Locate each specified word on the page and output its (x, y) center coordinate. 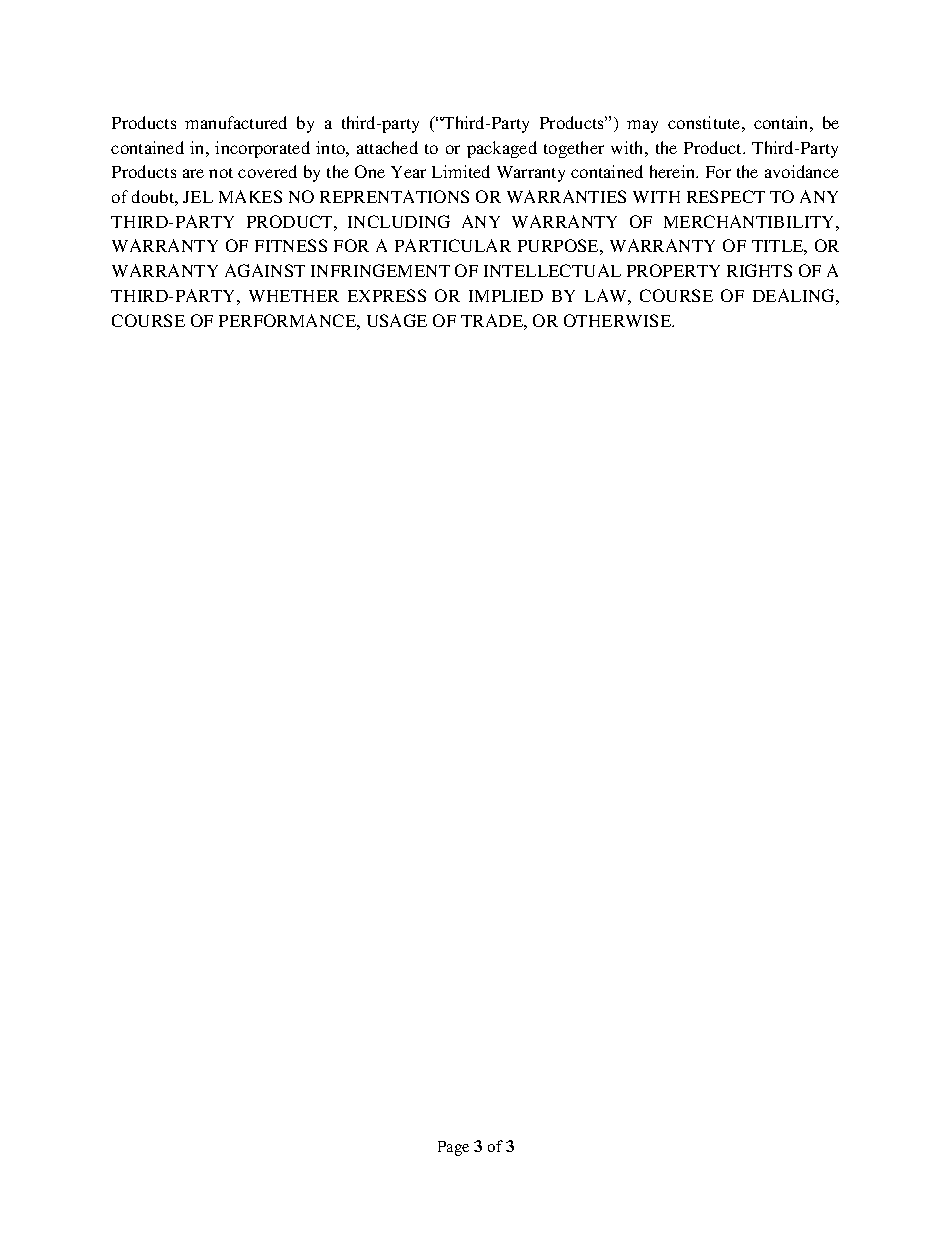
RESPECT (726, 196)
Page (453, 1148)
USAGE (397, 320)
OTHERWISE (619, 320)
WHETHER (294, 296)
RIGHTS (759, 270)
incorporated (262, 149)
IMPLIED (506, 296)
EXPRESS (387, 295)
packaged (502, 149)
